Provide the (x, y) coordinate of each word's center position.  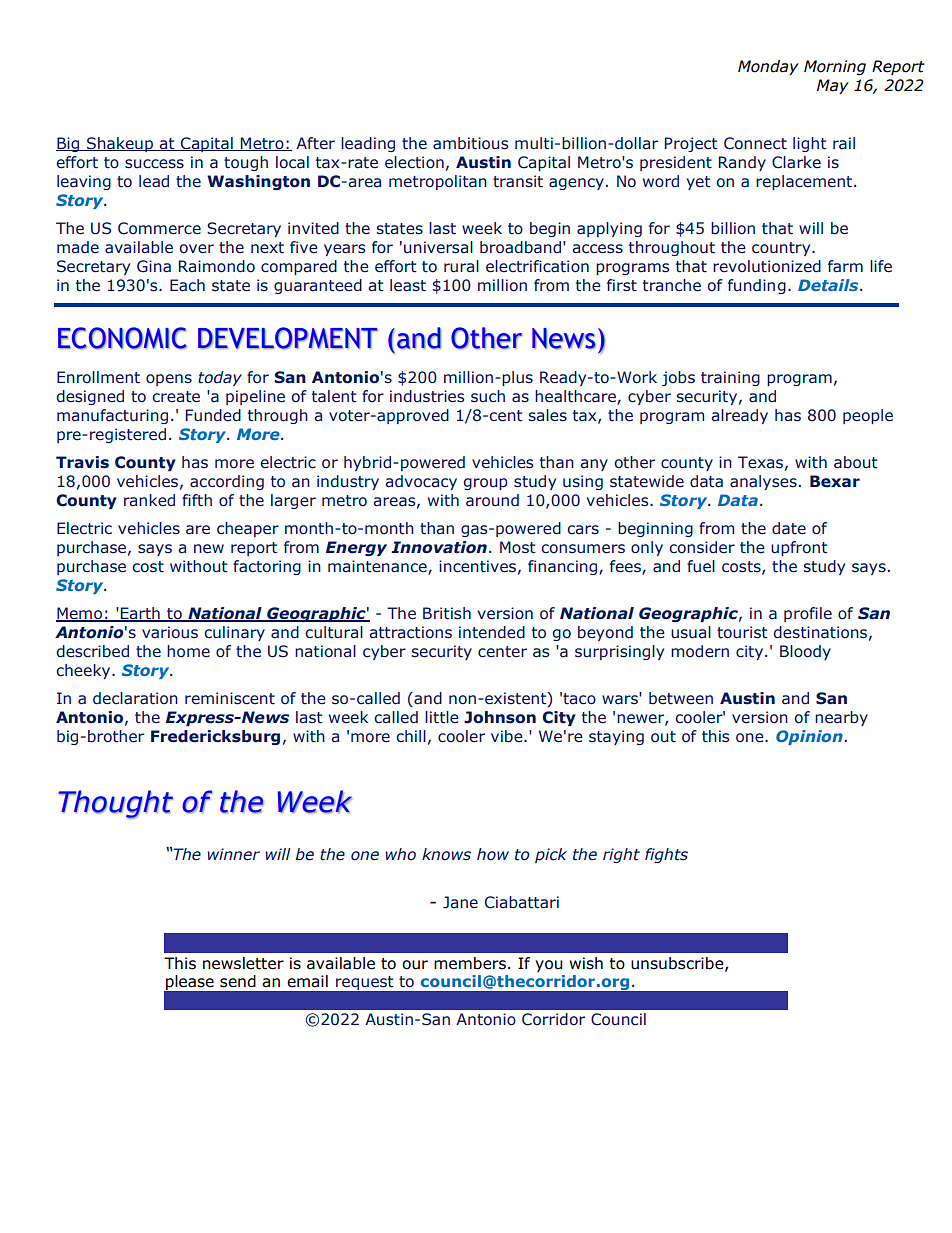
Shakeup (120, 144)
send (238, 981)
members (470, 963)
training (730, 378)
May (833, 86)
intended (492, 632)
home (188, 651)
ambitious (470, 143)
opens (169, 380)
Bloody (805, 652)
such (488, 396)
